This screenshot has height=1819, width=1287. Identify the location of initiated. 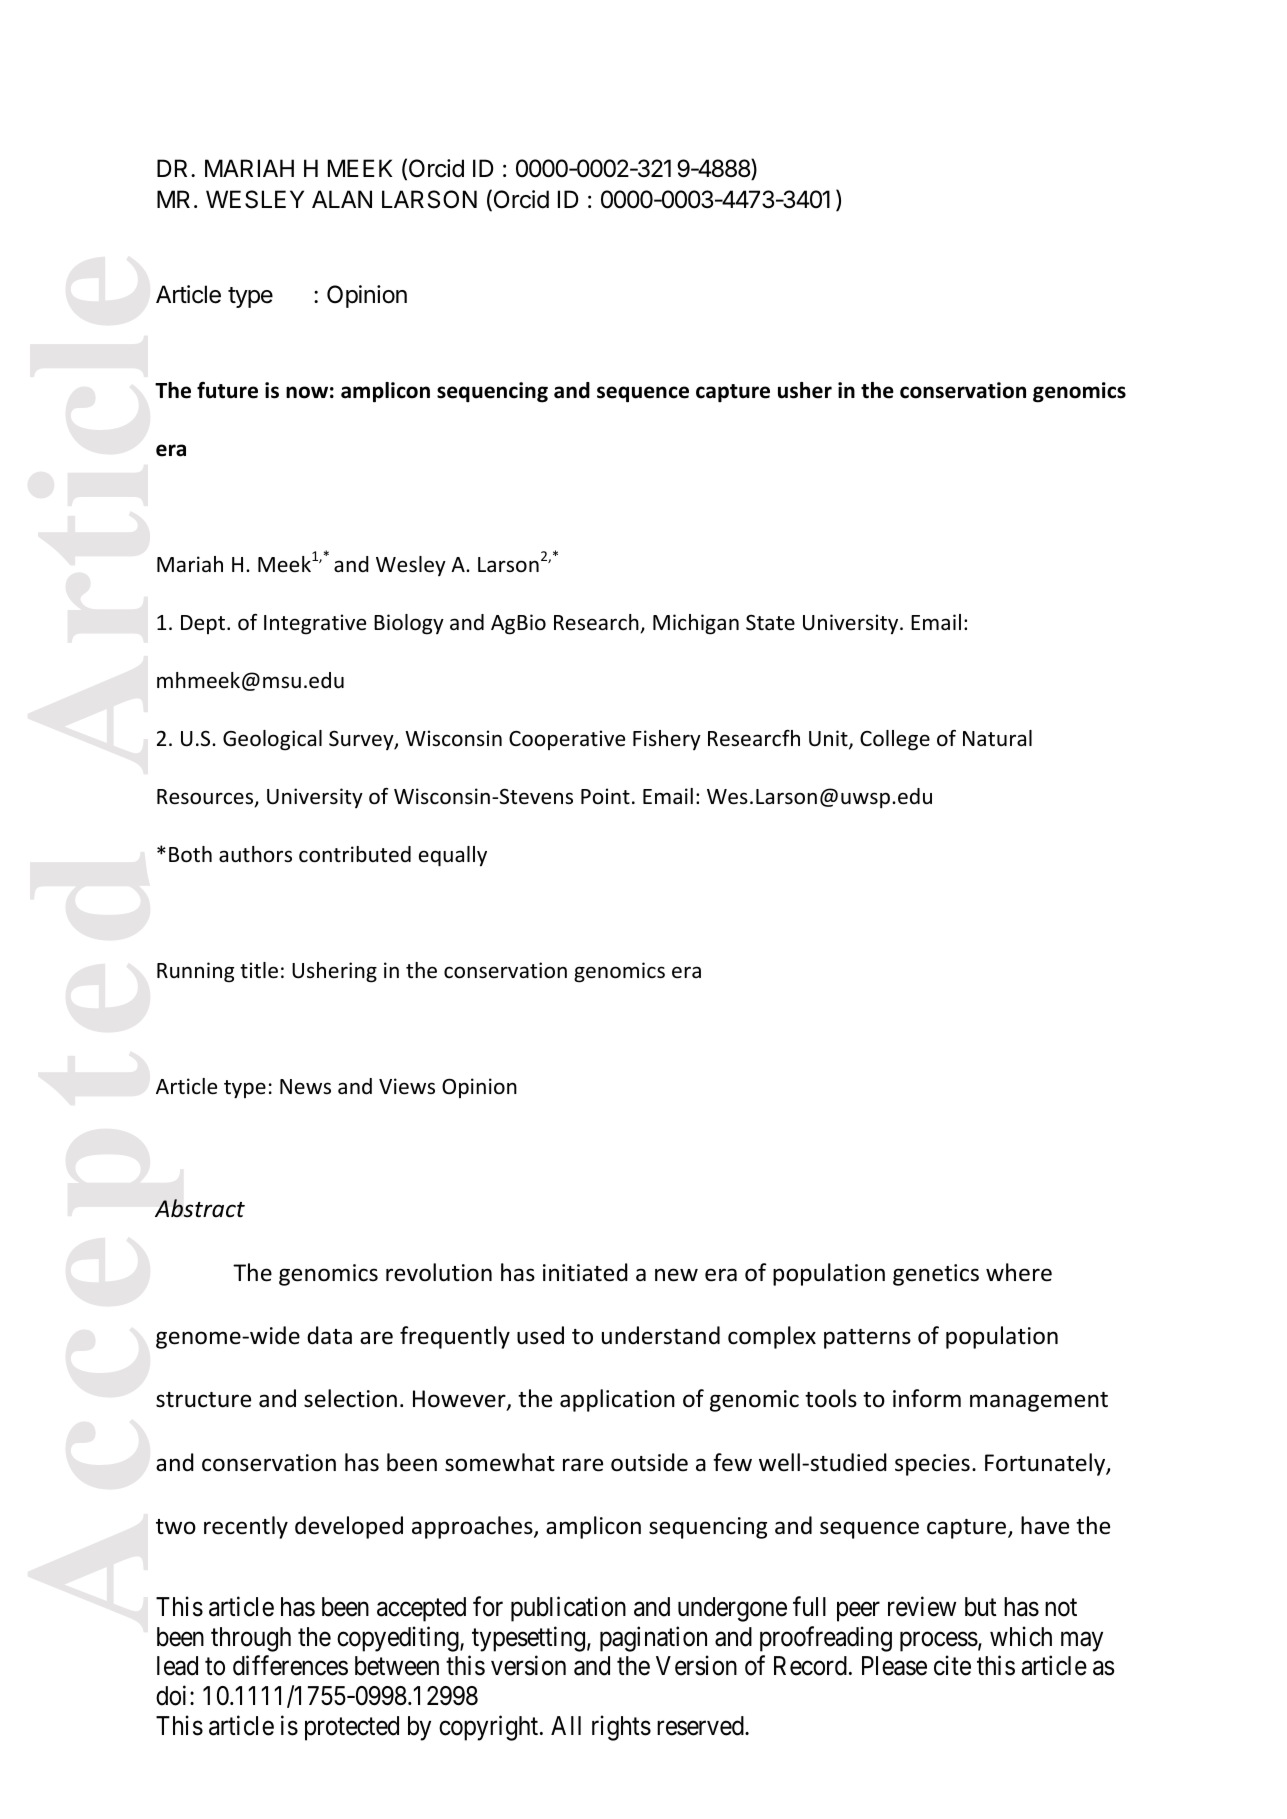
(585, 1272).
